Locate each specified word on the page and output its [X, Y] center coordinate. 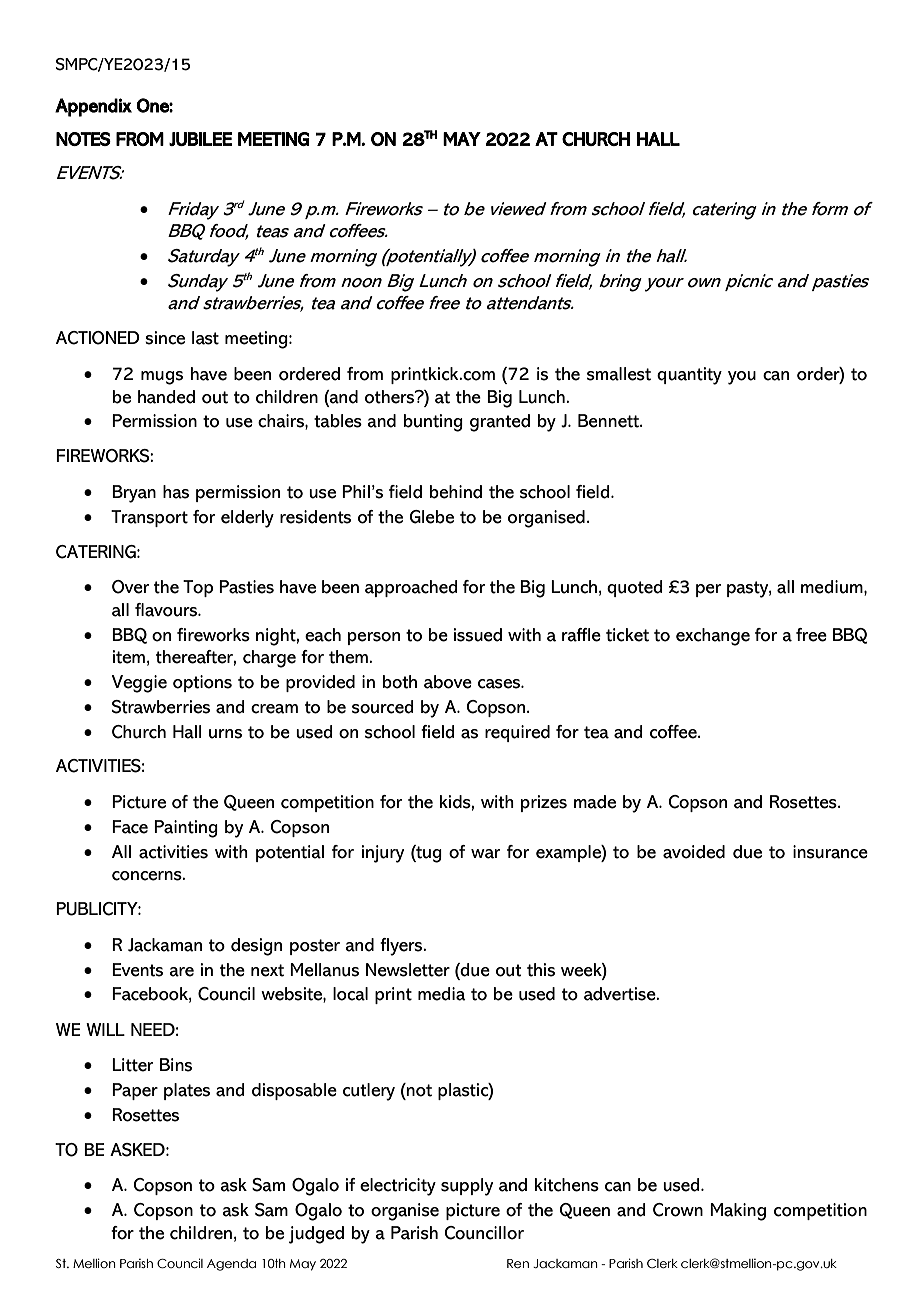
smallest [619, 374]
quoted [635, 588]
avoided [694, 852]
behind [456, 492]
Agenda [231, 1265]
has [176, 492]
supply [467, 1187]
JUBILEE [200, 139]
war [485, 854]
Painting [186, 829]
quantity [689, 376]
